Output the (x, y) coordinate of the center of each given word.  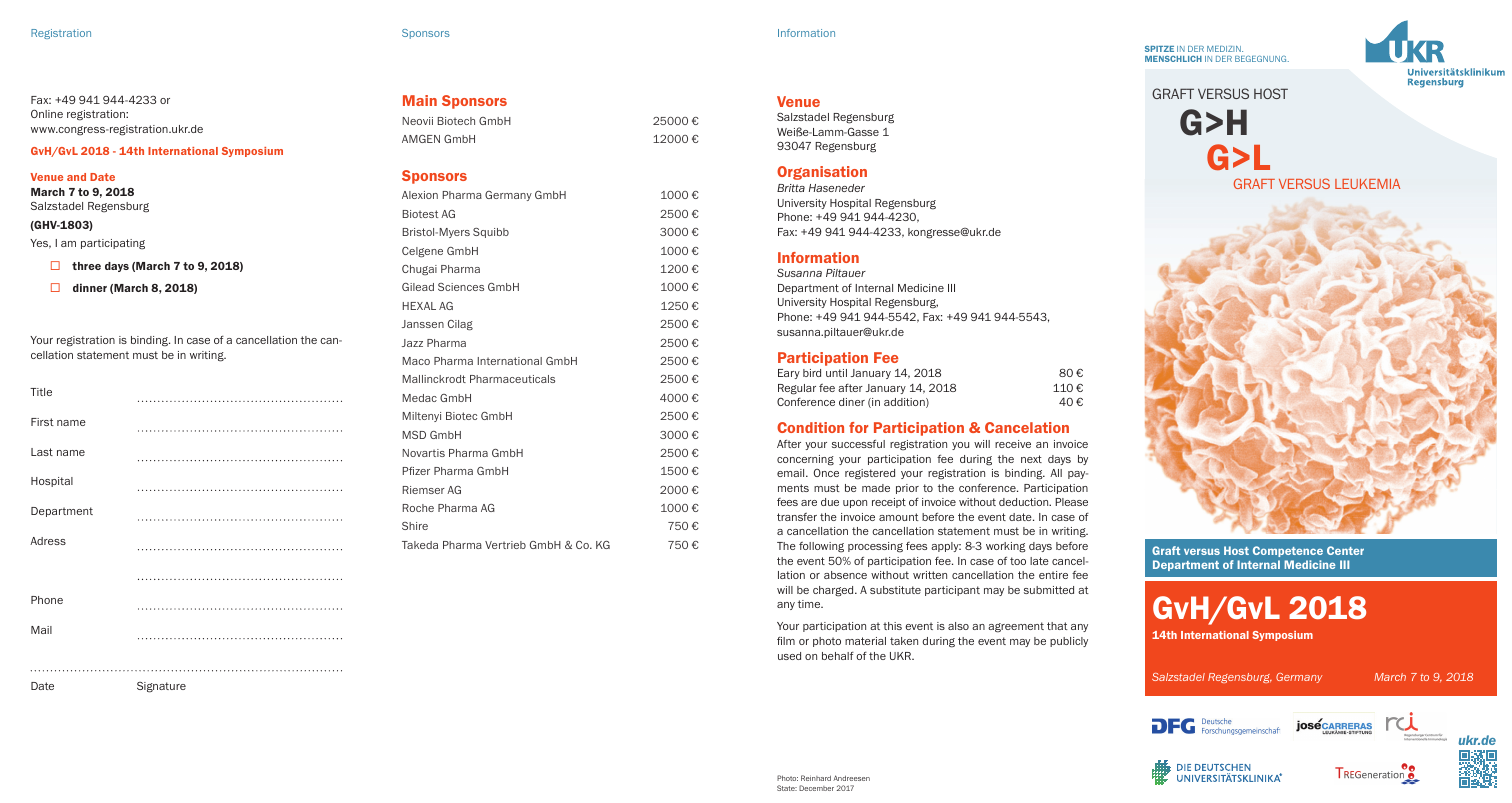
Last (42, 452)
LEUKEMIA (1367, 184)
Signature (161, 687)
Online (47, 113)
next (1031, 459)
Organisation (822, 173)
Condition (810, 427)
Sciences (461, 287)
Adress (48, 541)
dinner (90, 287)
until (836, 373)
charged (834, 591)
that (1057, 626)
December (816, 788)
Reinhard (816, 778)
